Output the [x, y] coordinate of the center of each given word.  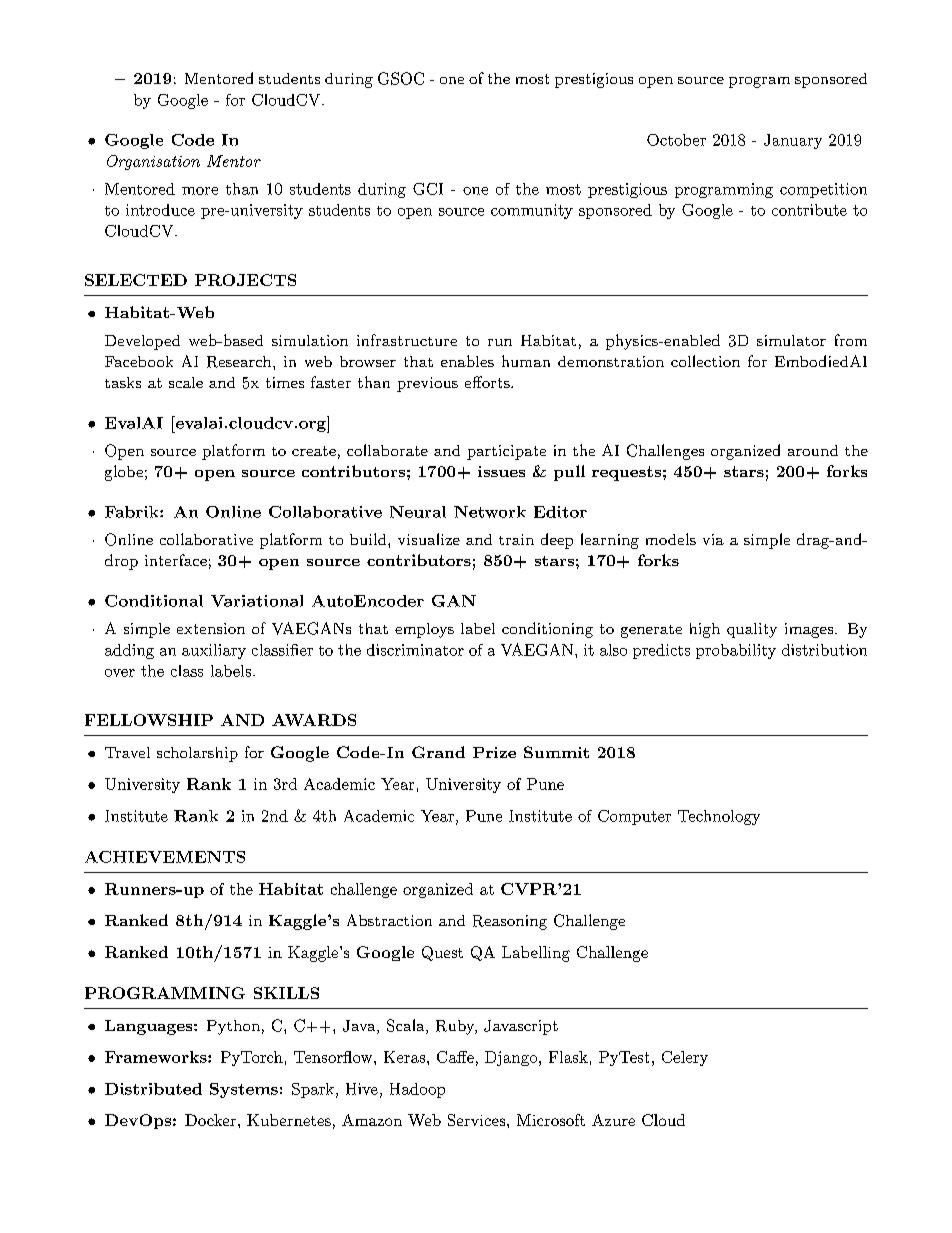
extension [211, 628]
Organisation [153, 162]
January [793, 141]
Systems [244, 1090]
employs [424, 630]
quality [752, 630]
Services [476, 1120]
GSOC [401, 78]
